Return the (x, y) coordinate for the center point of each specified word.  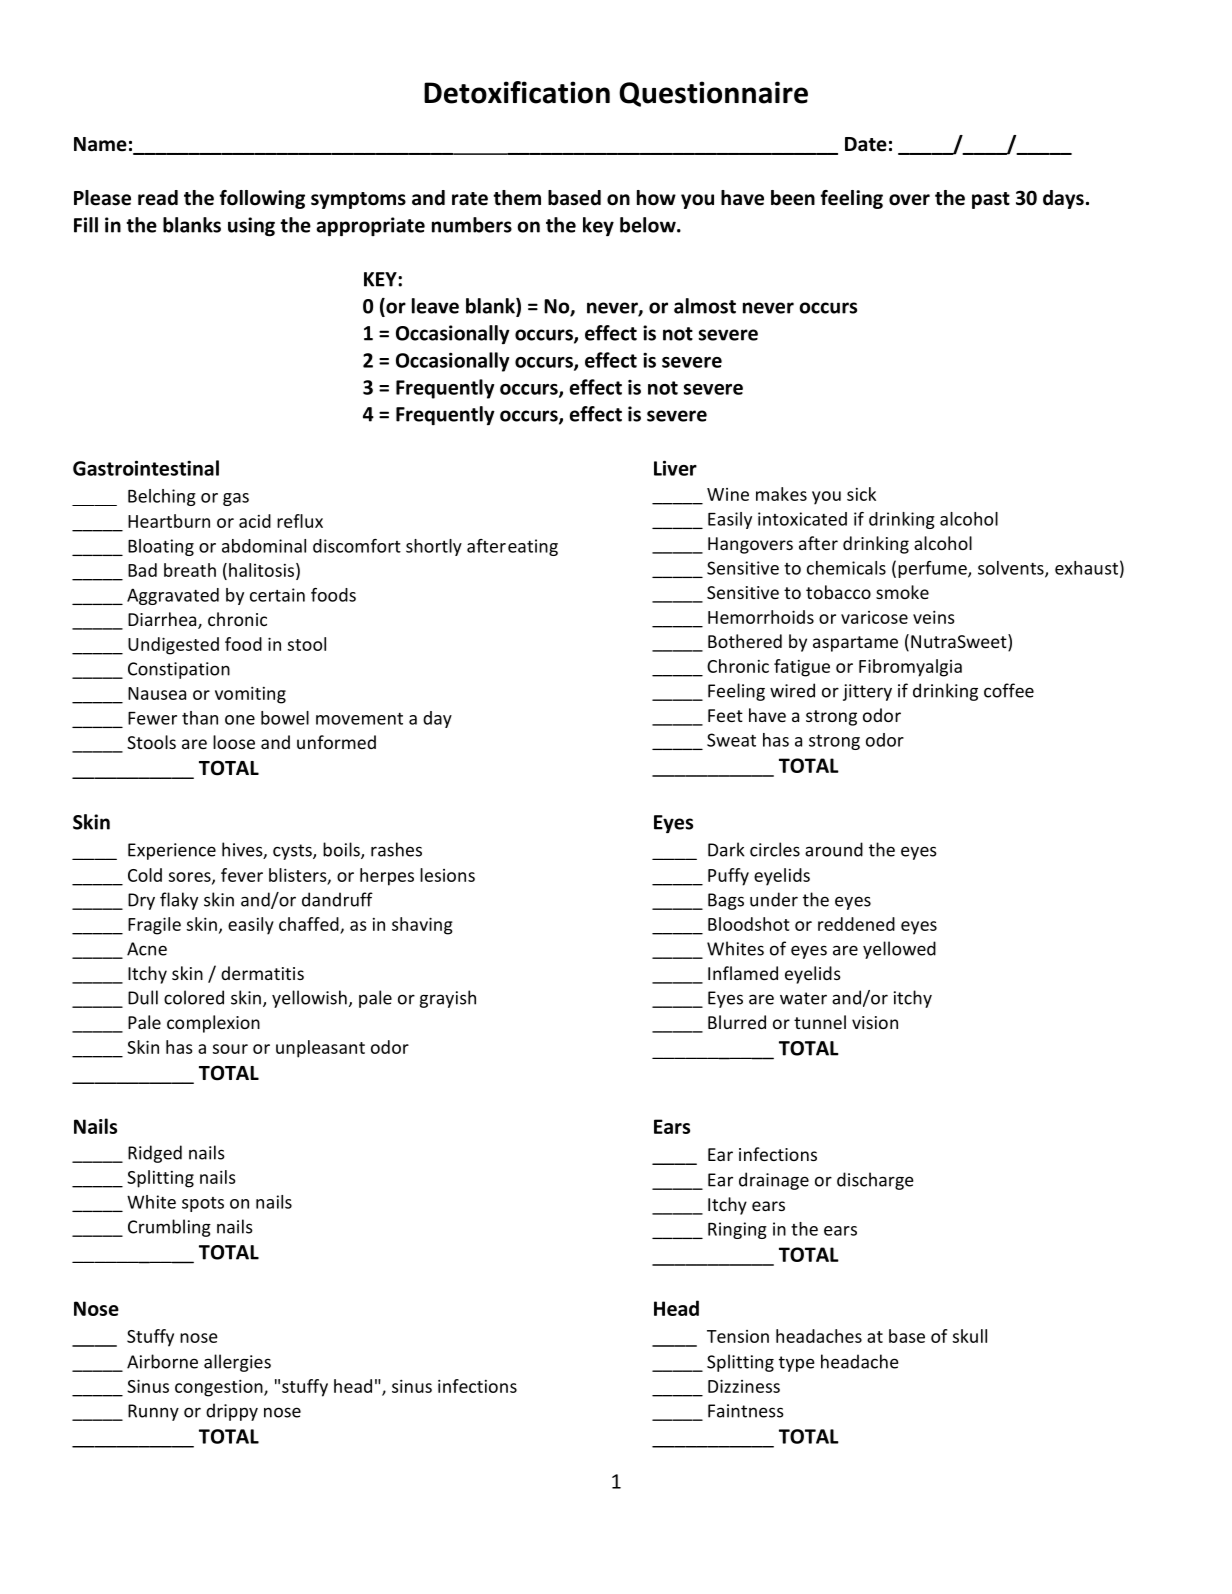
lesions (447, 875)
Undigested (173, 646)
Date (866, 144)
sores (191, 878)
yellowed (899, 950)
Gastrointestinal (146, 468)
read (158, 198)
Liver (675, 468)
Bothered (745, 641)
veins (934, 617)
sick (861, 494)
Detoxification (517, 92)
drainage (774, 1181)
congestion (220, 1388)
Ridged (155, 1154)
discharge (875, 1181)
